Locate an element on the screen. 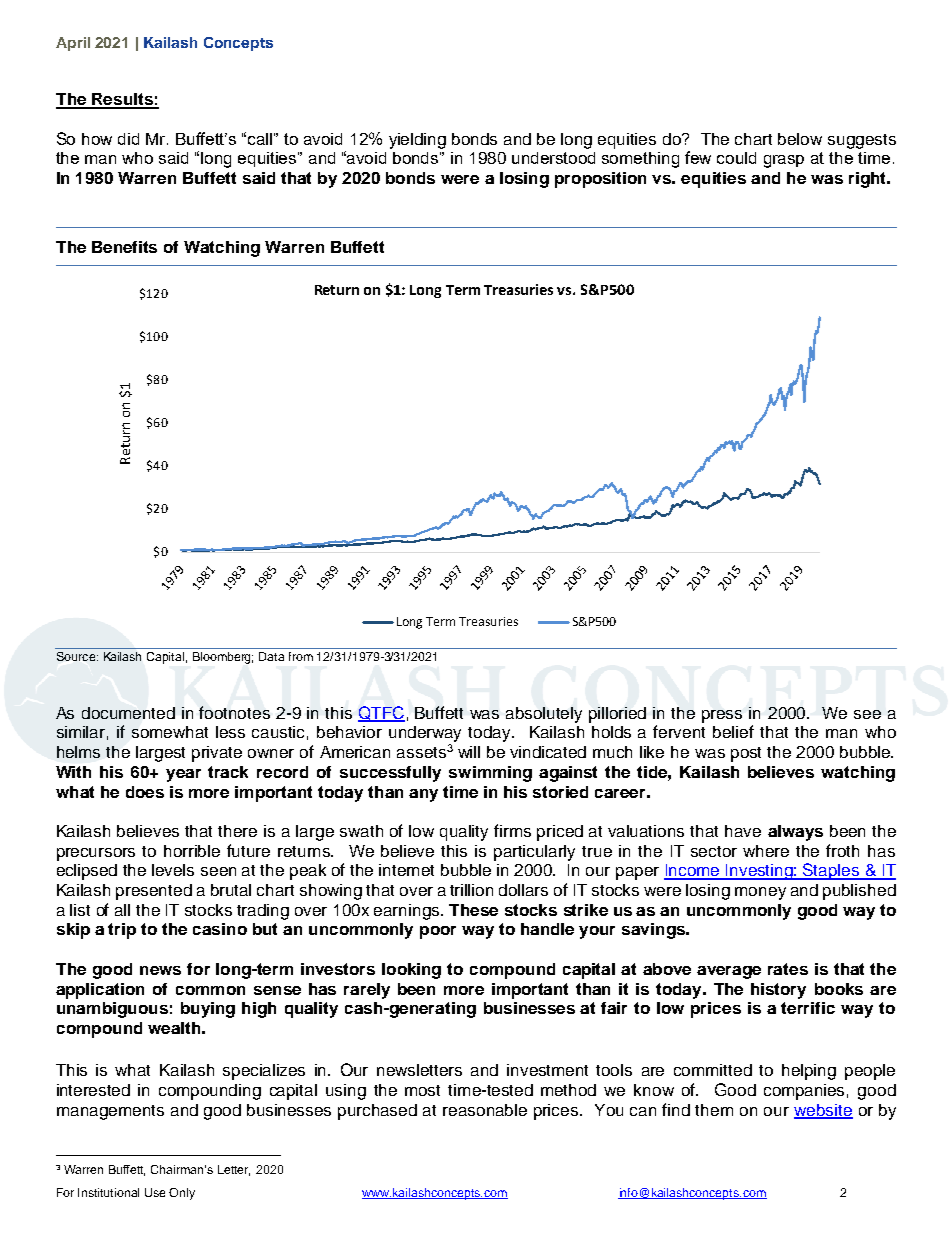 This screenshot has height=1233, width=952. from is located at coordinates (301, 656).
